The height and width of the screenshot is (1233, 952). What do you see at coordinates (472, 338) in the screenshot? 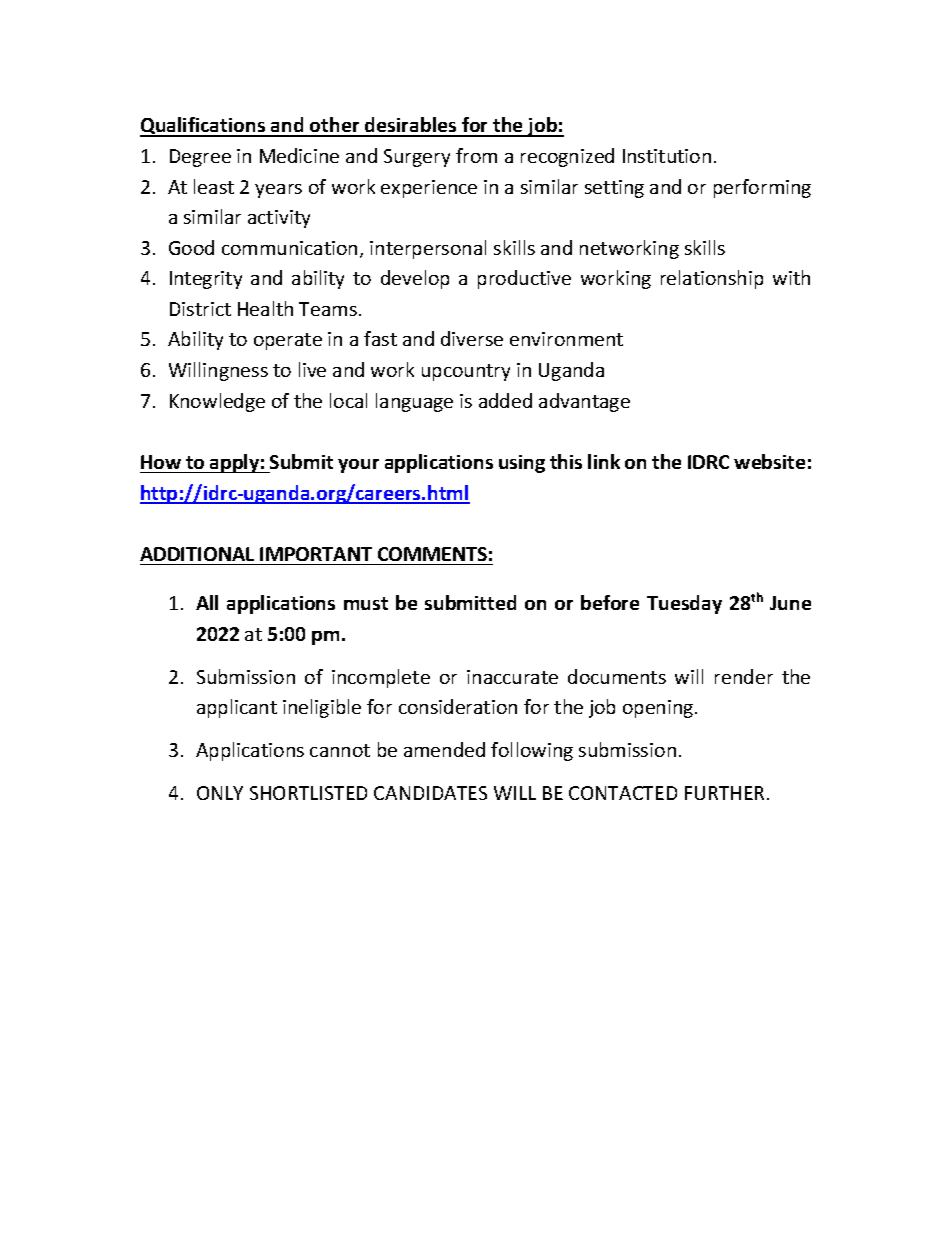
I see `diverse` at bounding box center [472, 338].
